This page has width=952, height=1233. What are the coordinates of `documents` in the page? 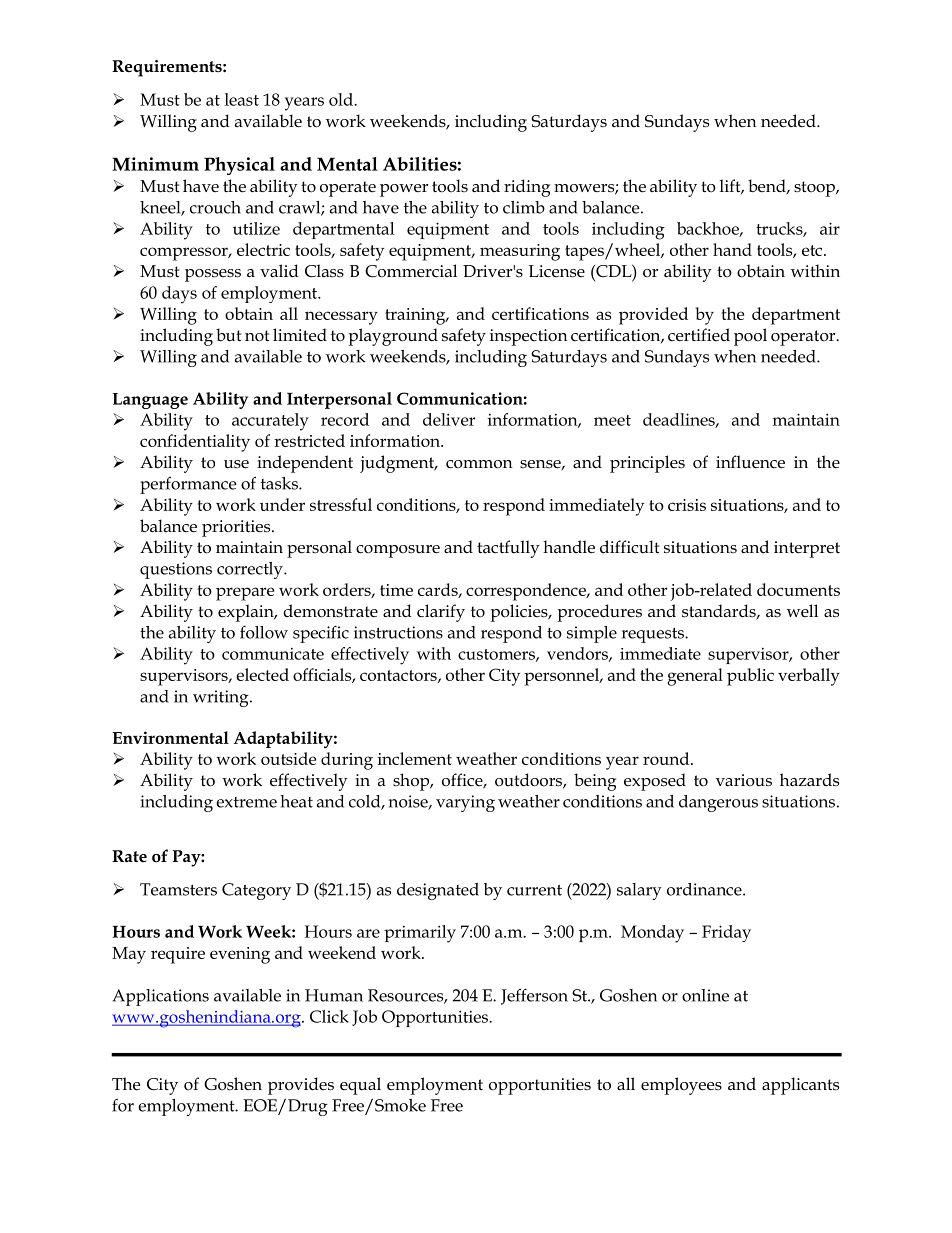 It's located at (798, 589).
